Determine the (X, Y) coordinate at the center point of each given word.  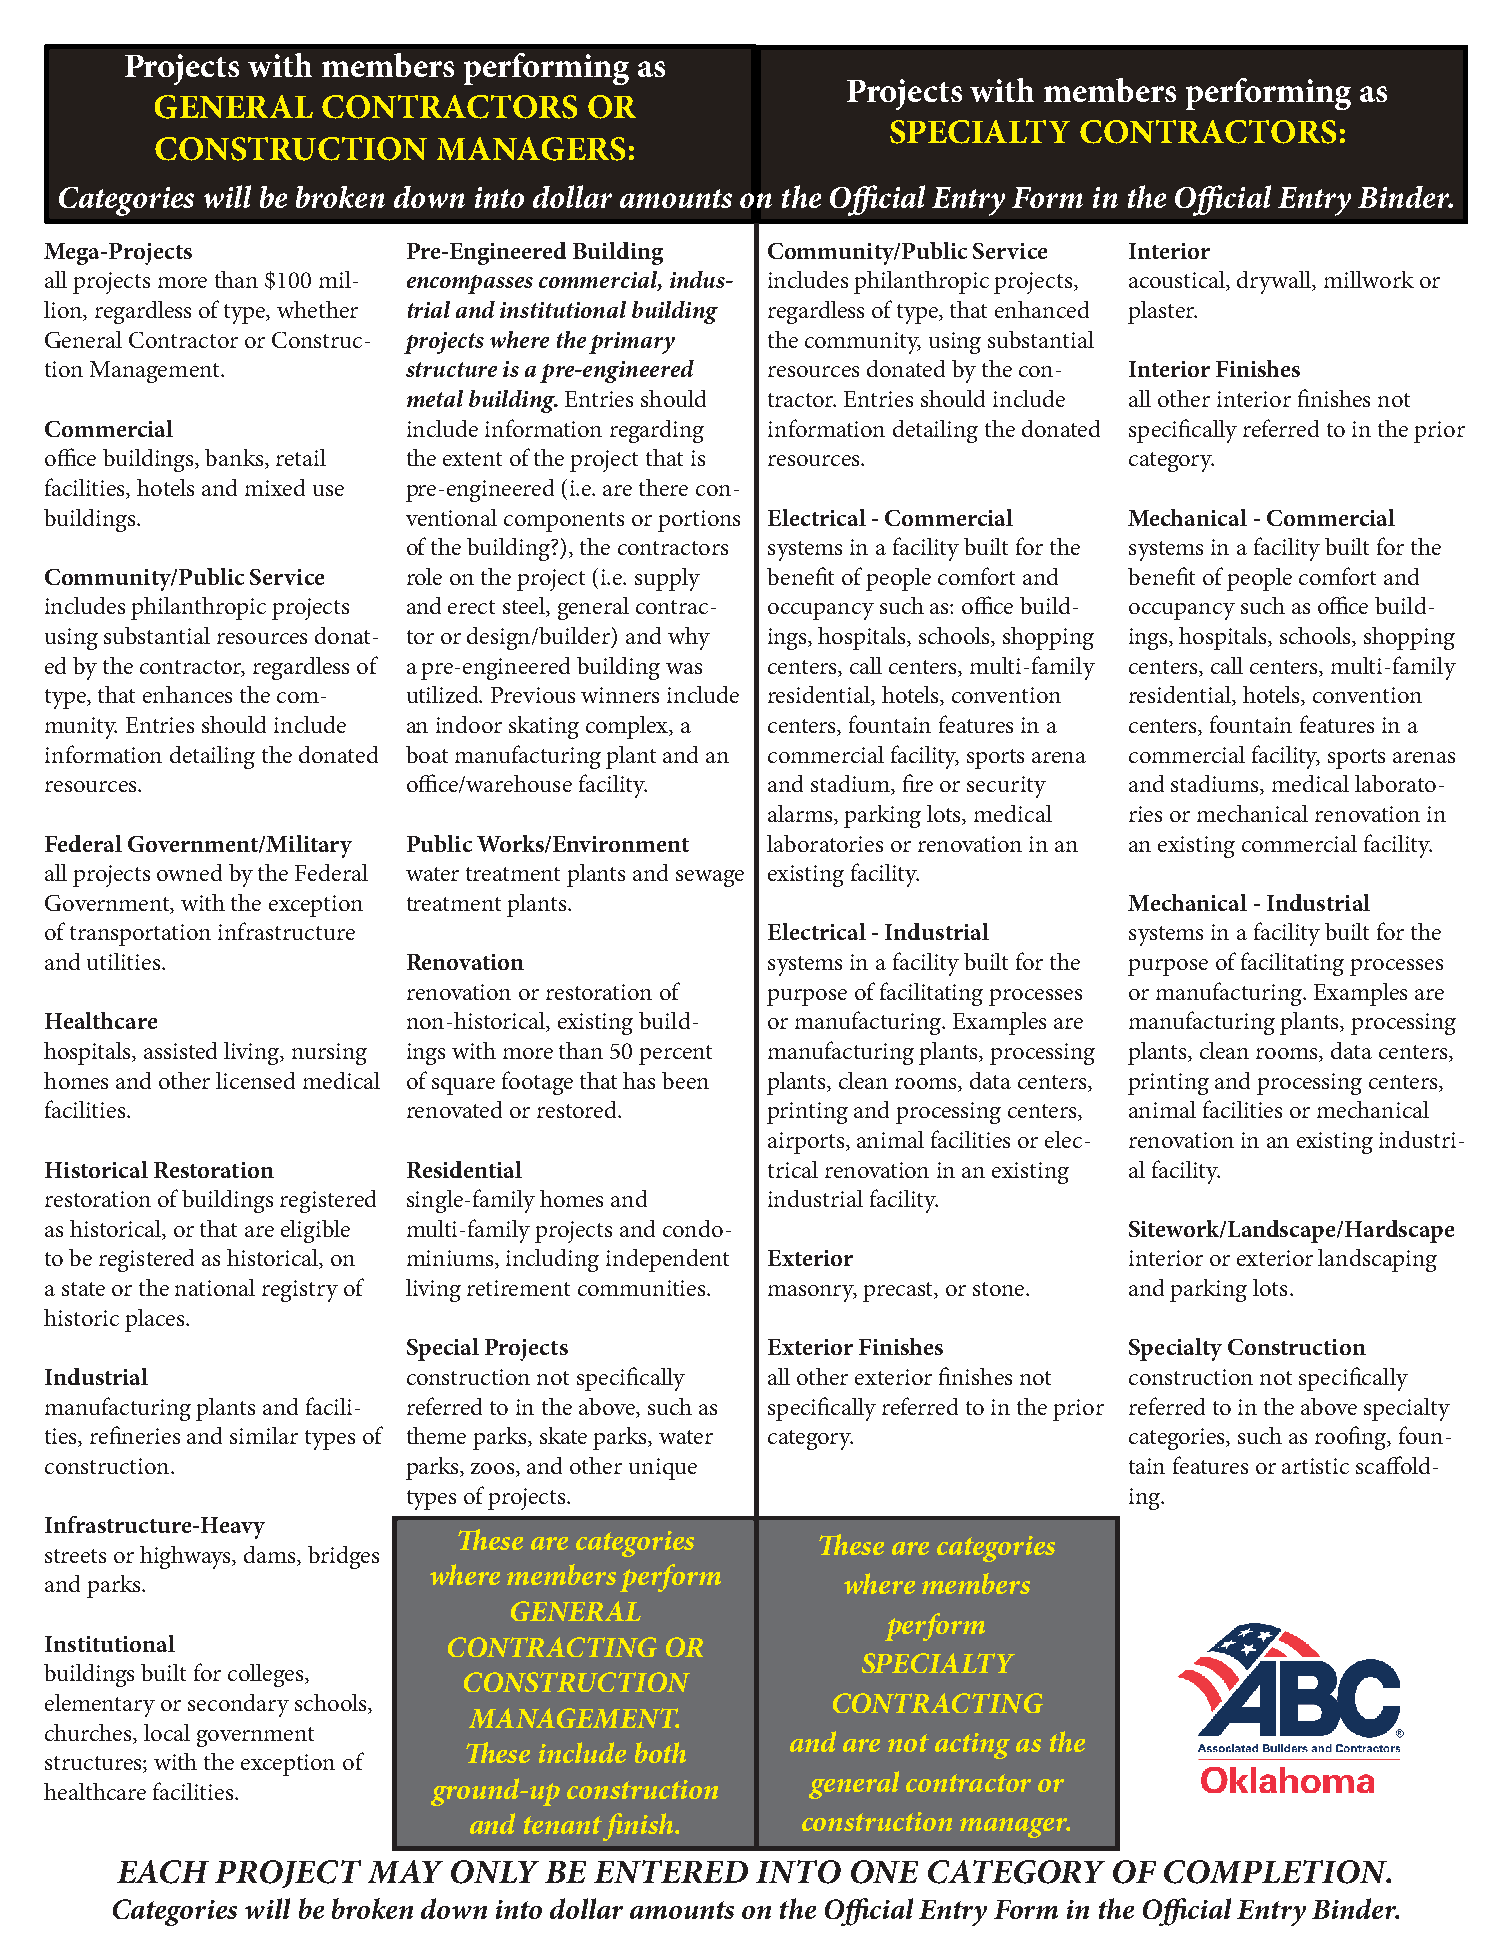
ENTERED (671, 1871)
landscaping (1377, 1260)
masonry (812, 1293)
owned (189, 872)
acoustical (1178, 281)
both (660, 1752)
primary (632, 343)
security (1006, 787)
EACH (163, 1872)
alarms (801, 815)
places (156, 1320)
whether (317, 309)
